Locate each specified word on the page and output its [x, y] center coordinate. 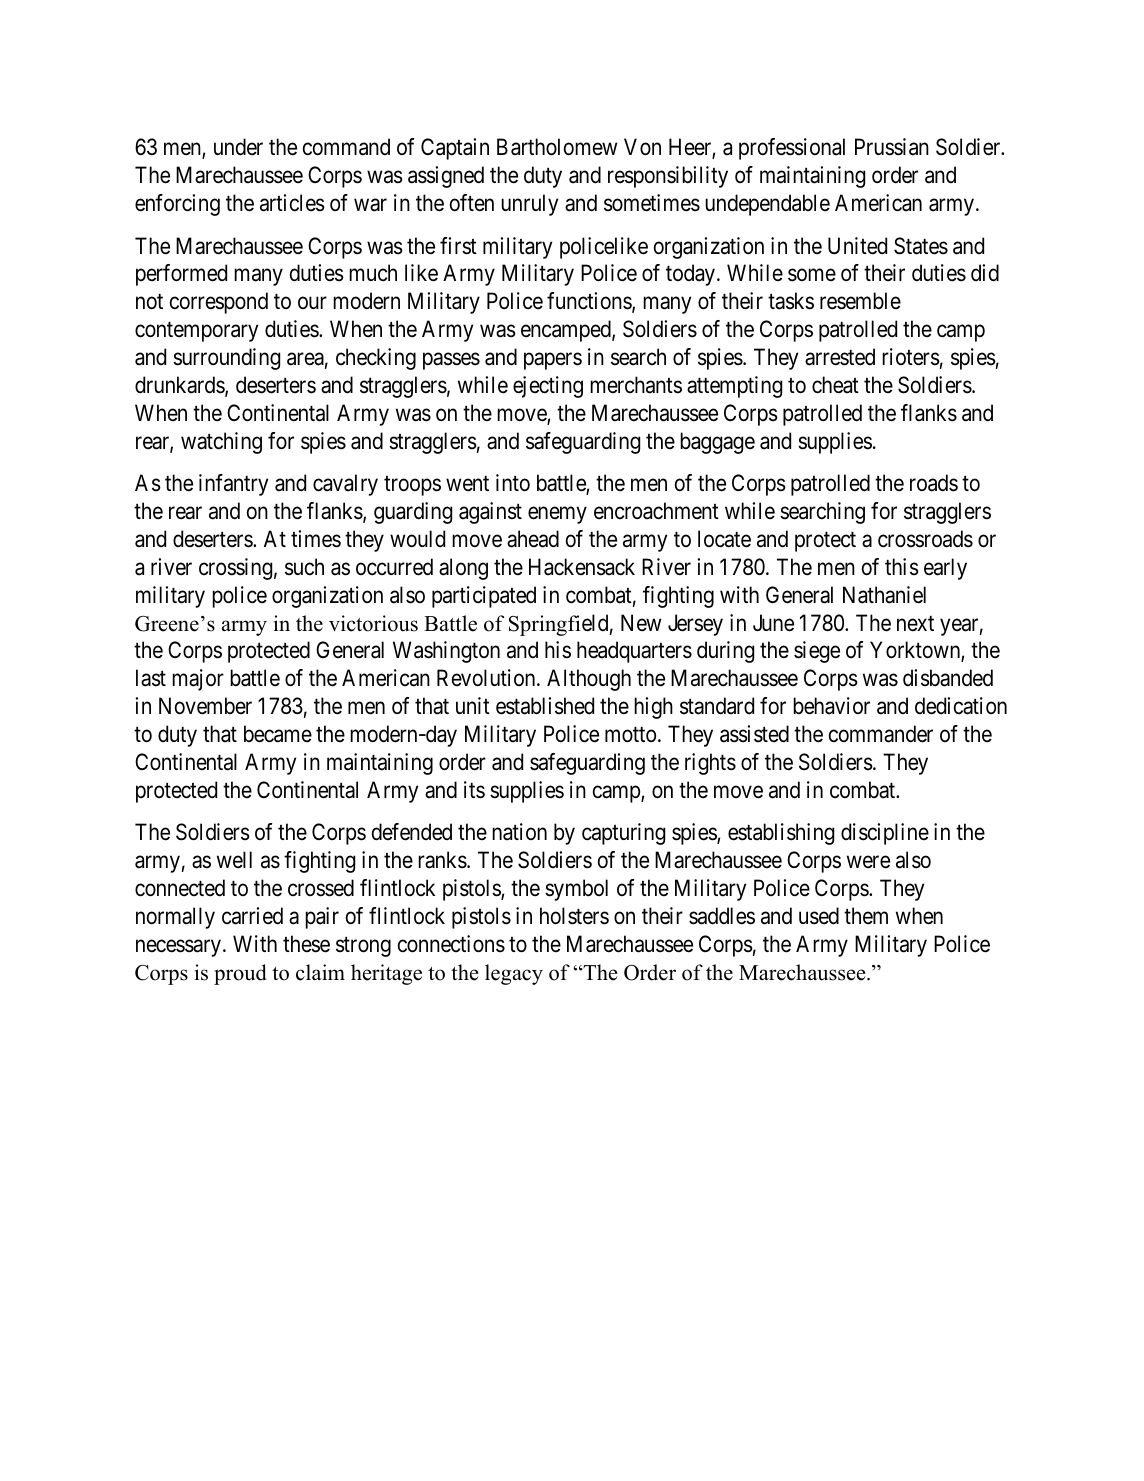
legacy [514, 974]
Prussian [892, 147]
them [866, 916]
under [238, 147]
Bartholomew [557, 147]
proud [240, 974]
